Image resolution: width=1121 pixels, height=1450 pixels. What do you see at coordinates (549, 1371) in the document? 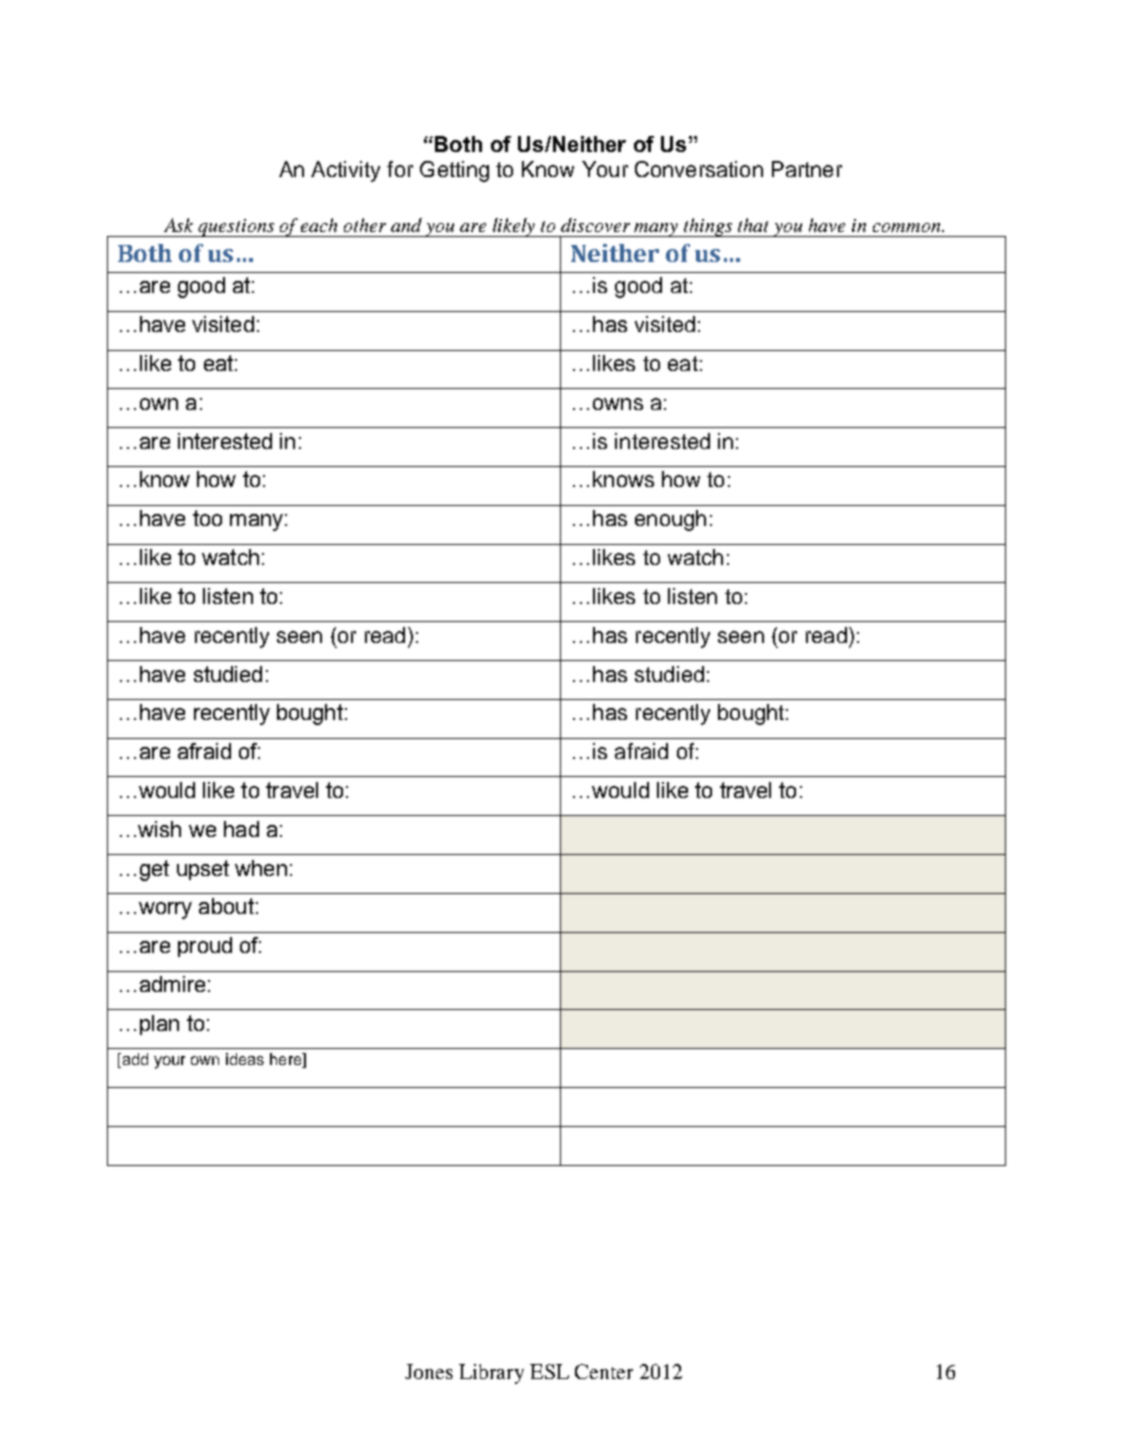
I see `ESL` at bounding box center [549, 1371].
